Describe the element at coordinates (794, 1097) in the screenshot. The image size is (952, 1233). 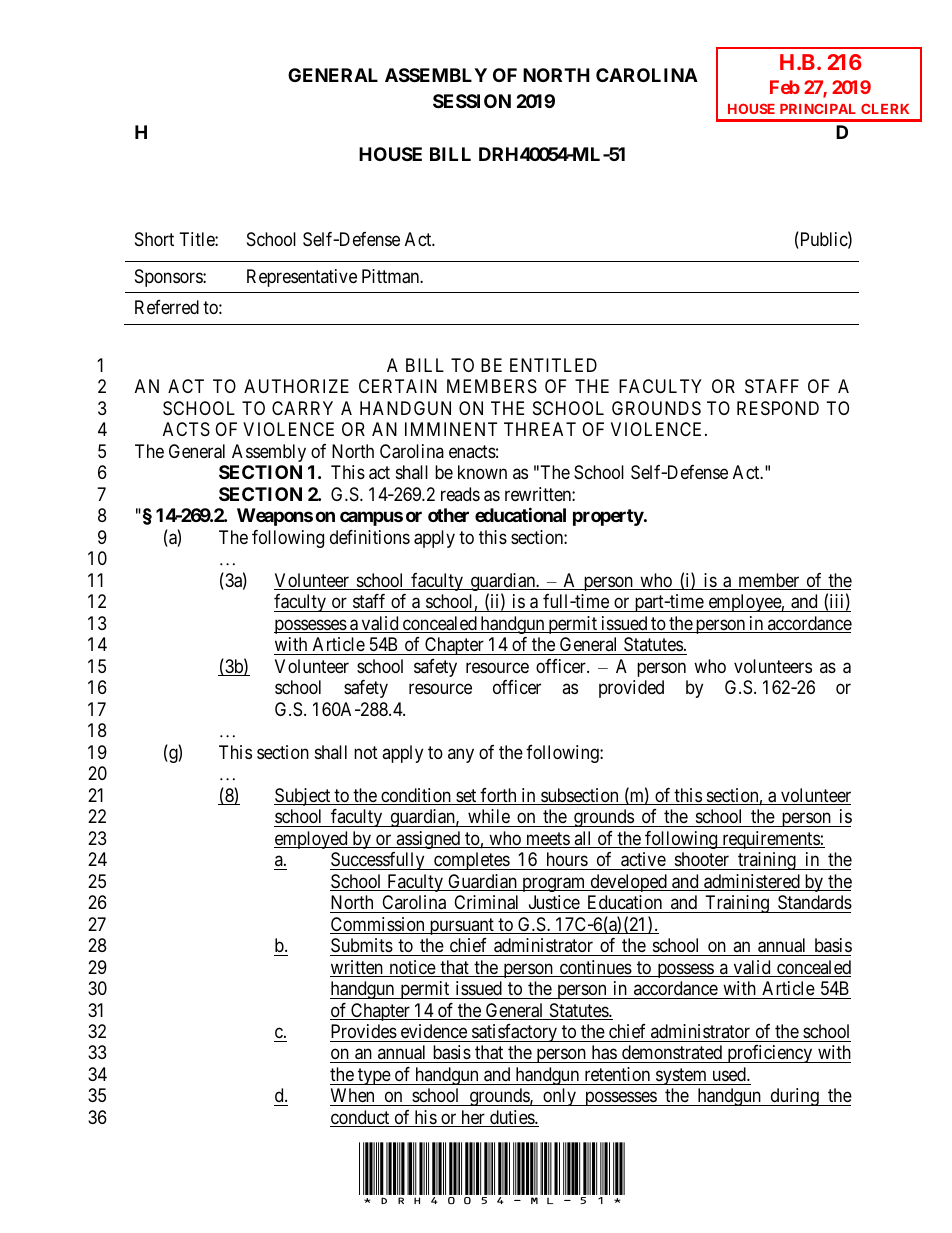
I see `during` at that location.
